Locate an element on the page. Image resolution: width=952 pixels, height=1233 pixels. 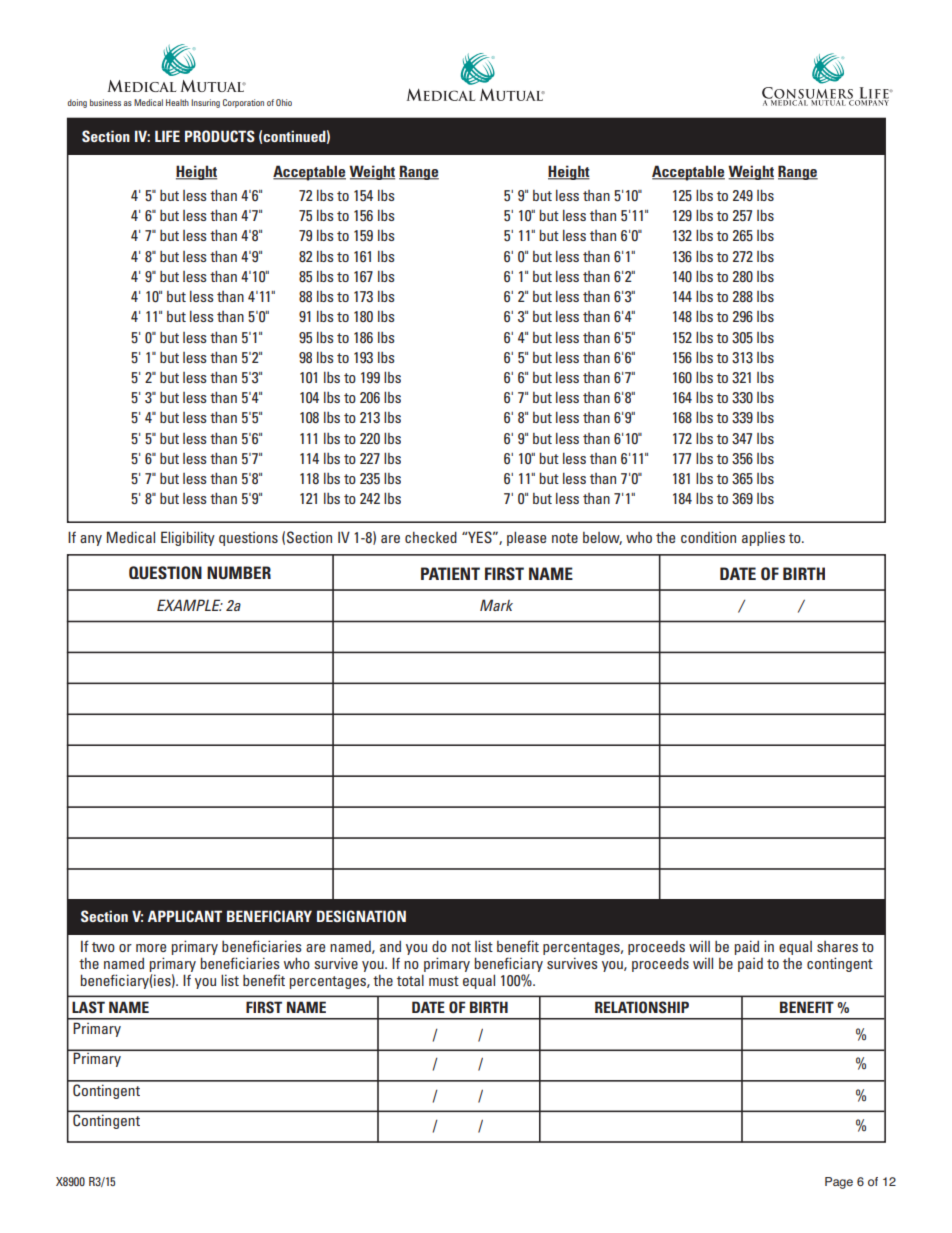
applies is located at coordinates (763, 538).
